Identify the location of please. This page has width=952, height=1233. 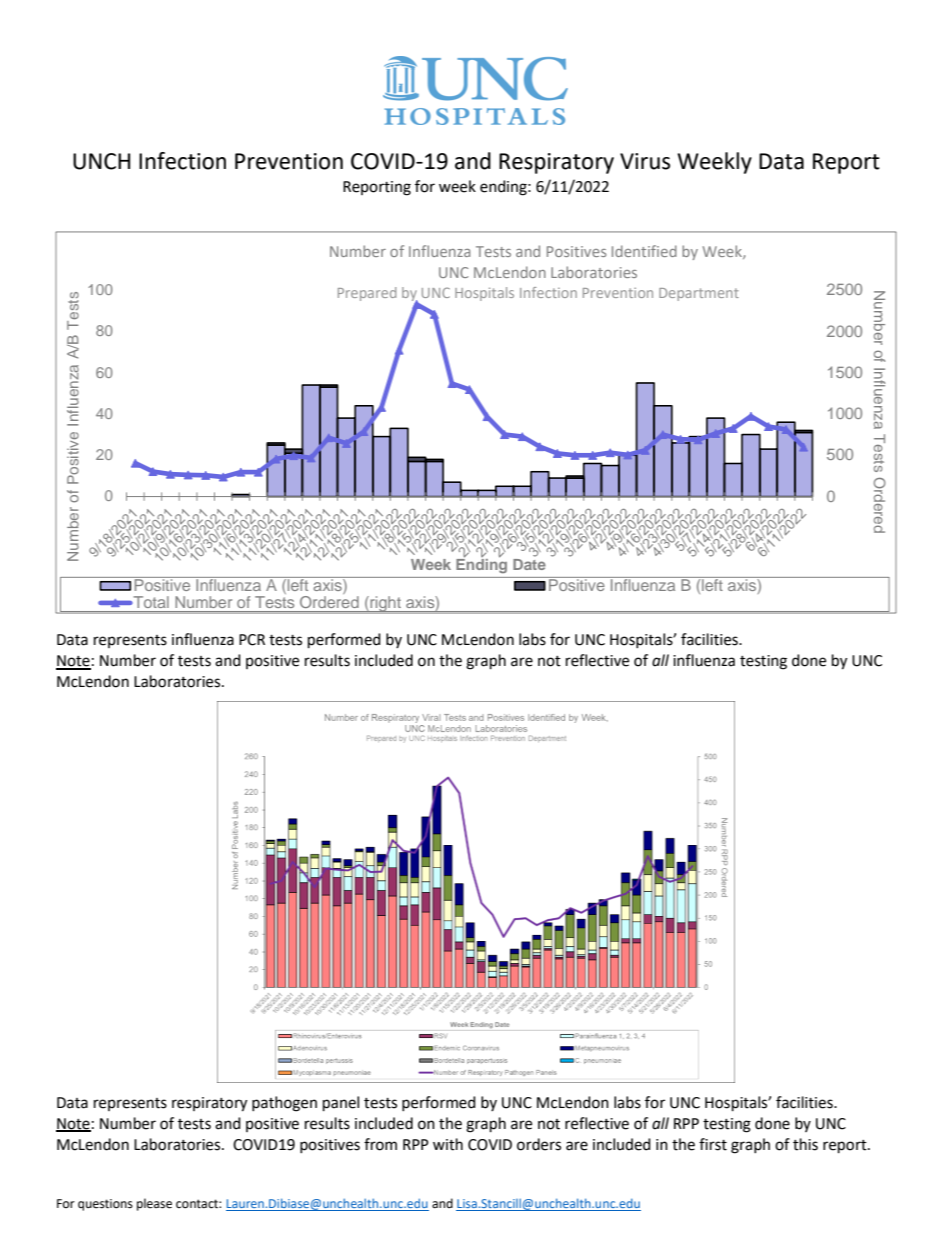
(154, 1204).
